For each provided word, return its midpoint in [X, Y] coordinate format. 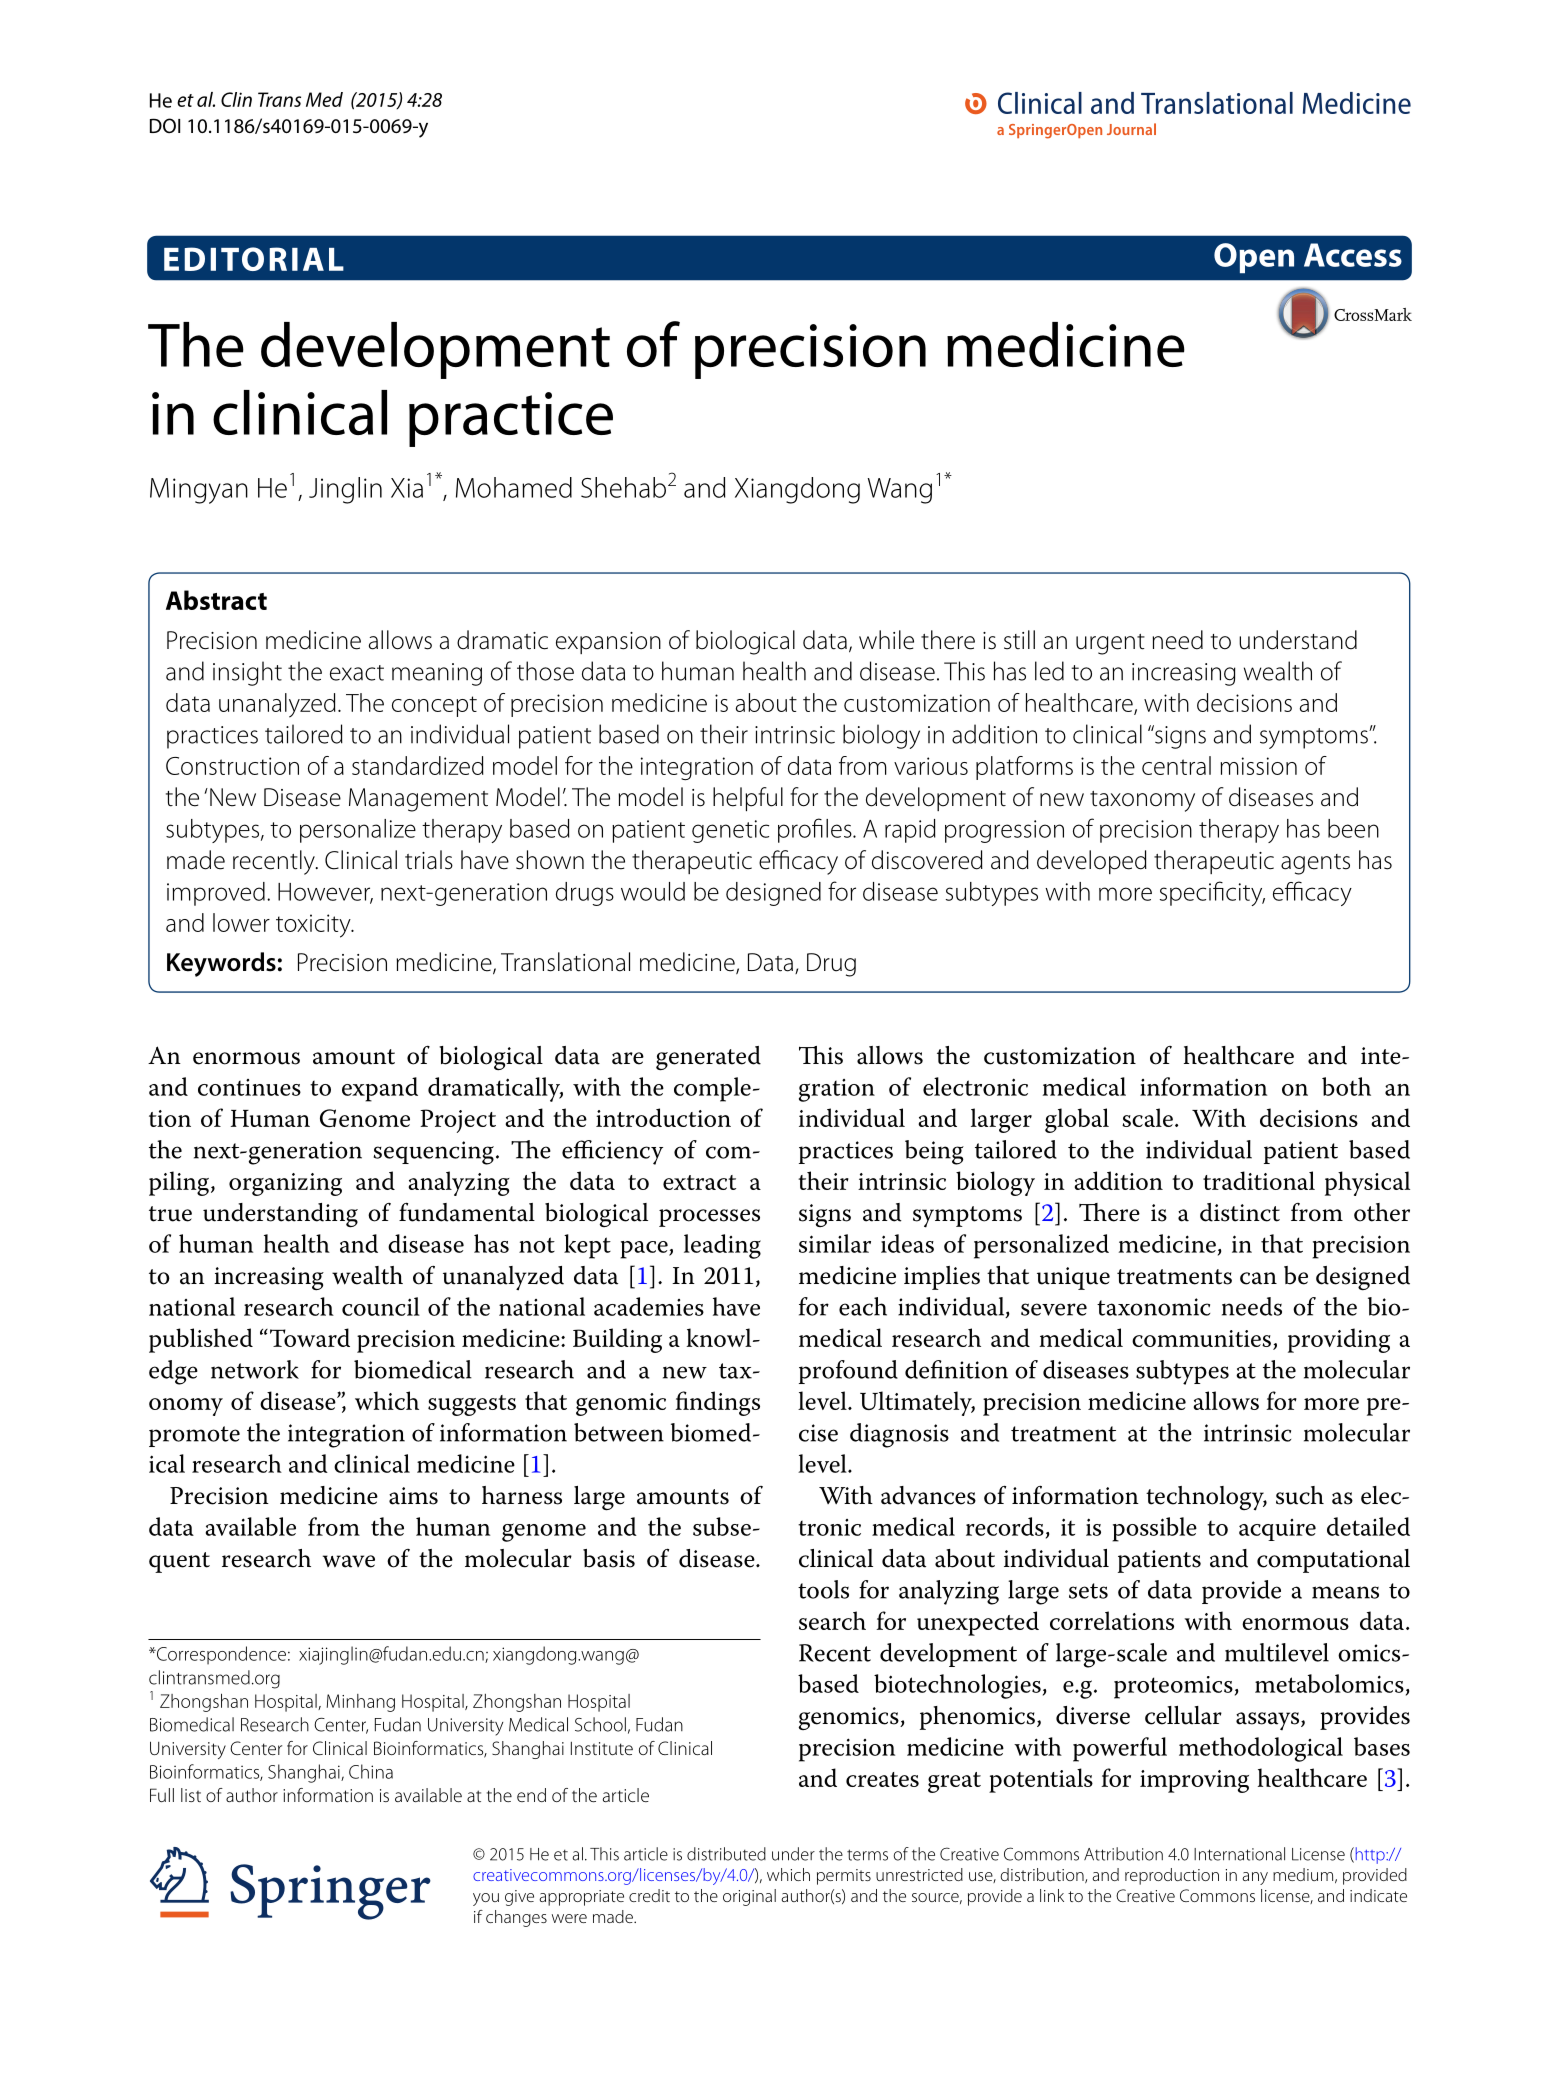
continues [249, 1087]
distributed [726, 1854]
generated [708, 1058]
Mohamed [514, 487]
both [1346, 1086]
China [371, 1771]
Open [1254, 258]
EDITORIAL [254, 259]
